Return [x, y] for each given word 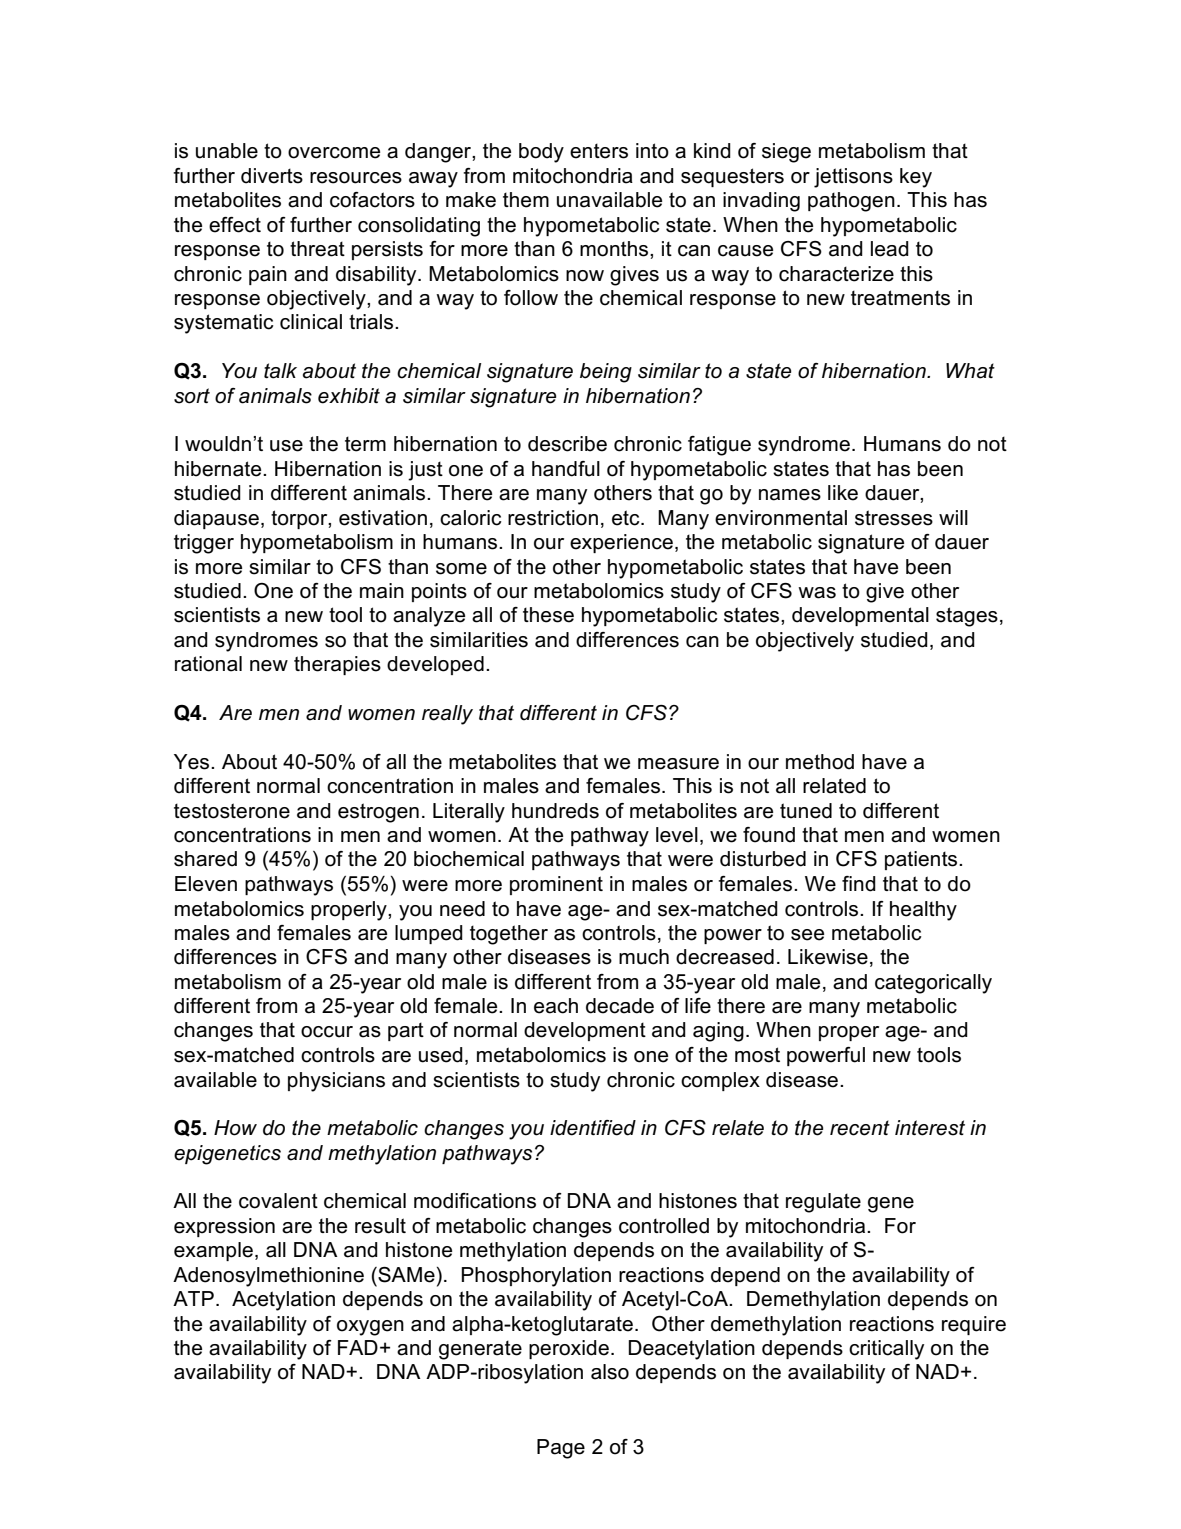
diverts [272, 176]
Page [561, 1449]
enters [599, 151]
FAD [358, 1347]
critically [886, 1350]
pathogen [851, 202]
